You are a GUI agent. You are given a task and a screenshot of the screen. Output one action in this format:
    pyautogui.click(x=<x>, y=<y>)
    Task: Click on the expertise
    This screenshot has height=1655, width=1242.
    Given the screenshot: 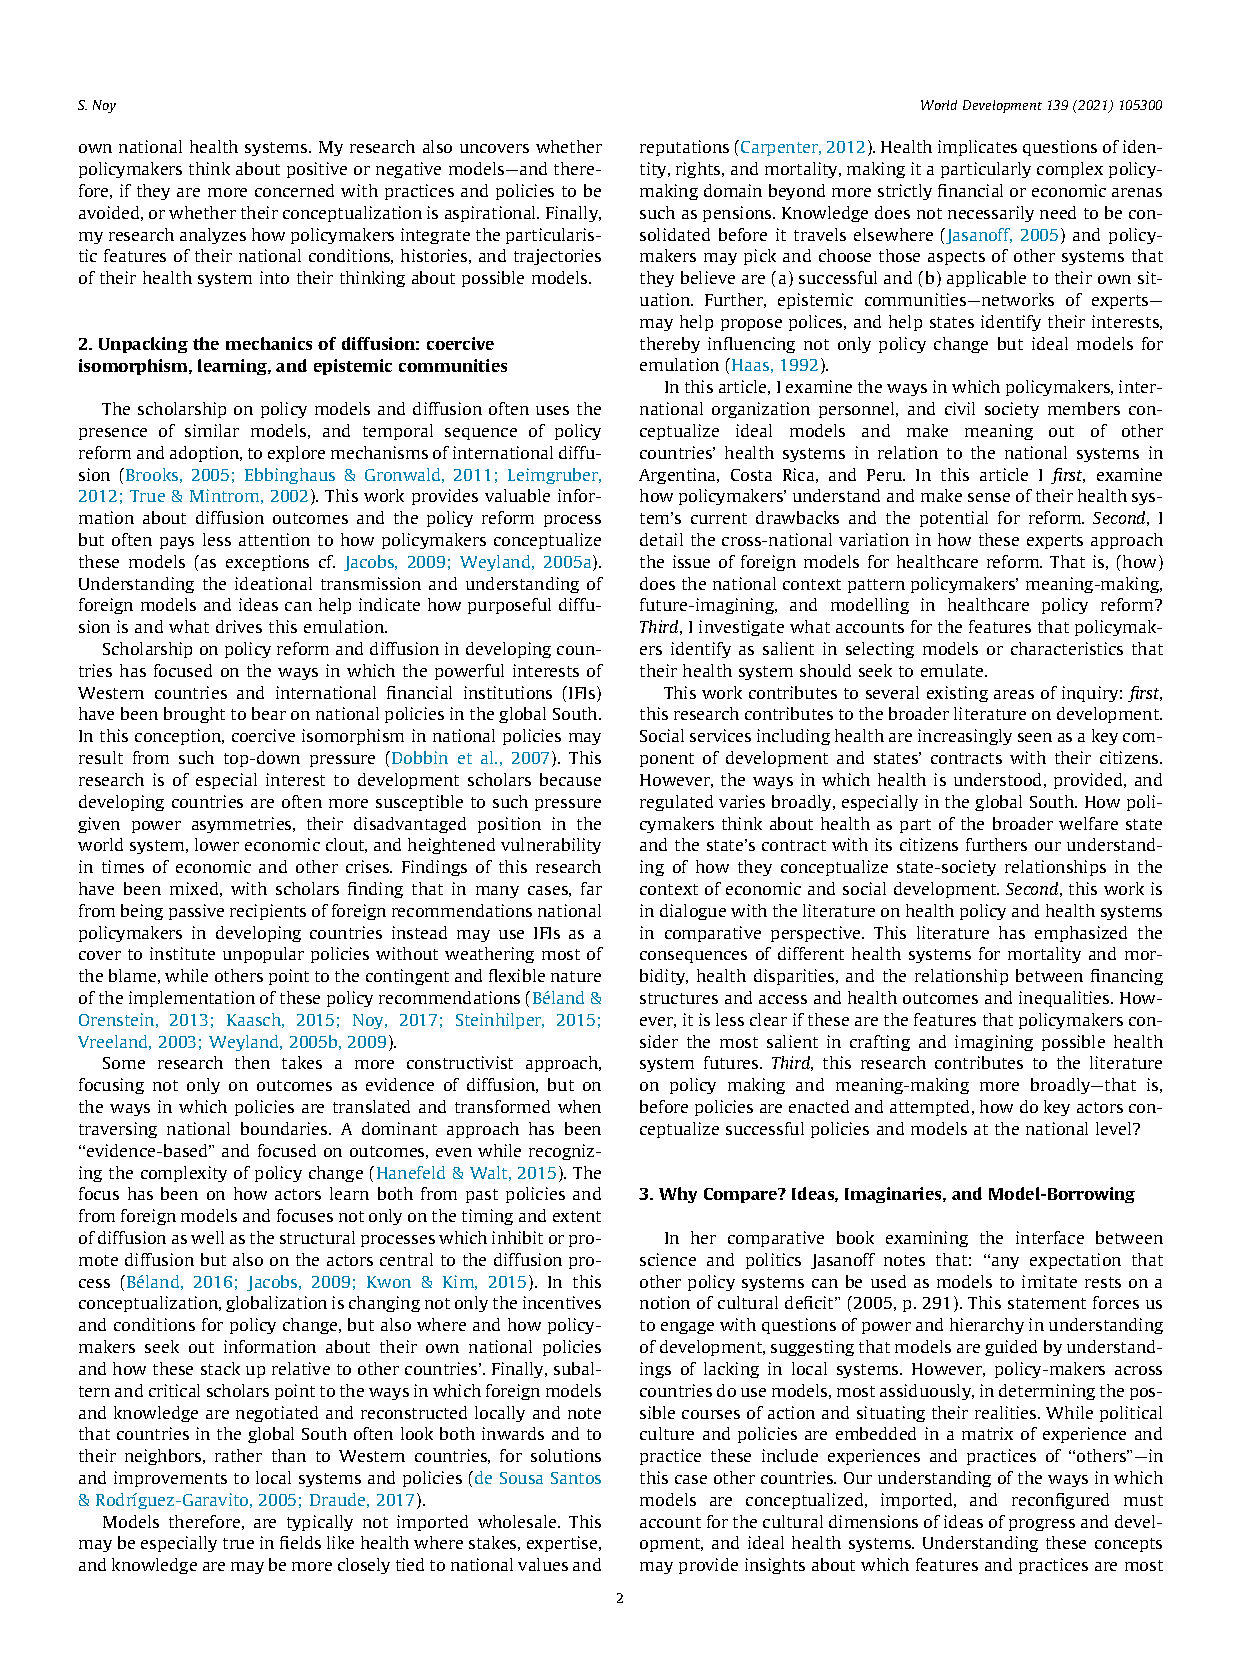 What is the action you would take?
    pyautogui.click(x=563, y=1544)
